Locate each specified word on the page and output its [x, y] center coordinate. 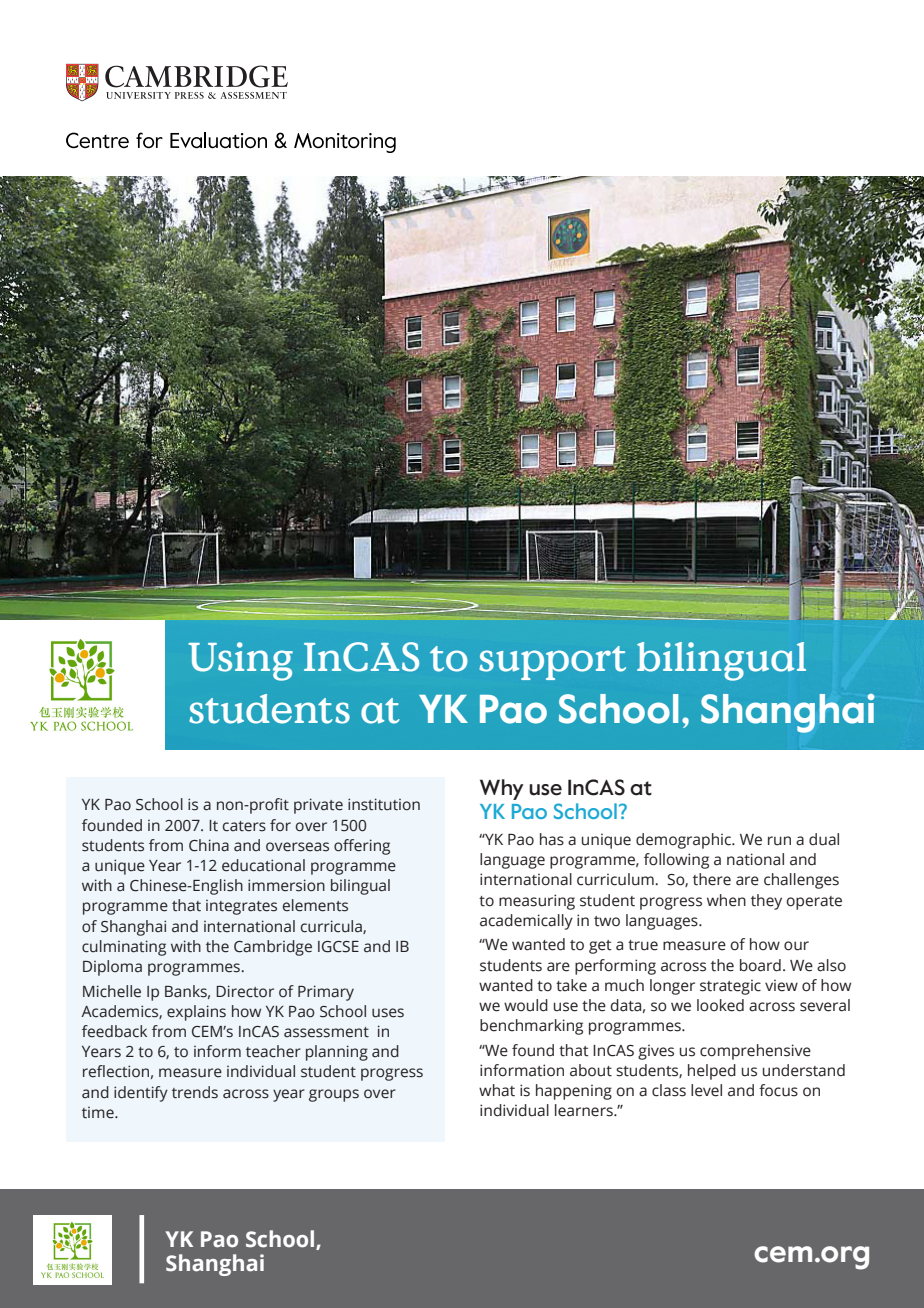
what [497, 1090]
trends [195, 1092]
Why [502, 789]
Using [240, 661]
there [712, 879]
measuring [537, 902]
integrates [241, 907]
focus [778, 1090]
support [552, 663]
